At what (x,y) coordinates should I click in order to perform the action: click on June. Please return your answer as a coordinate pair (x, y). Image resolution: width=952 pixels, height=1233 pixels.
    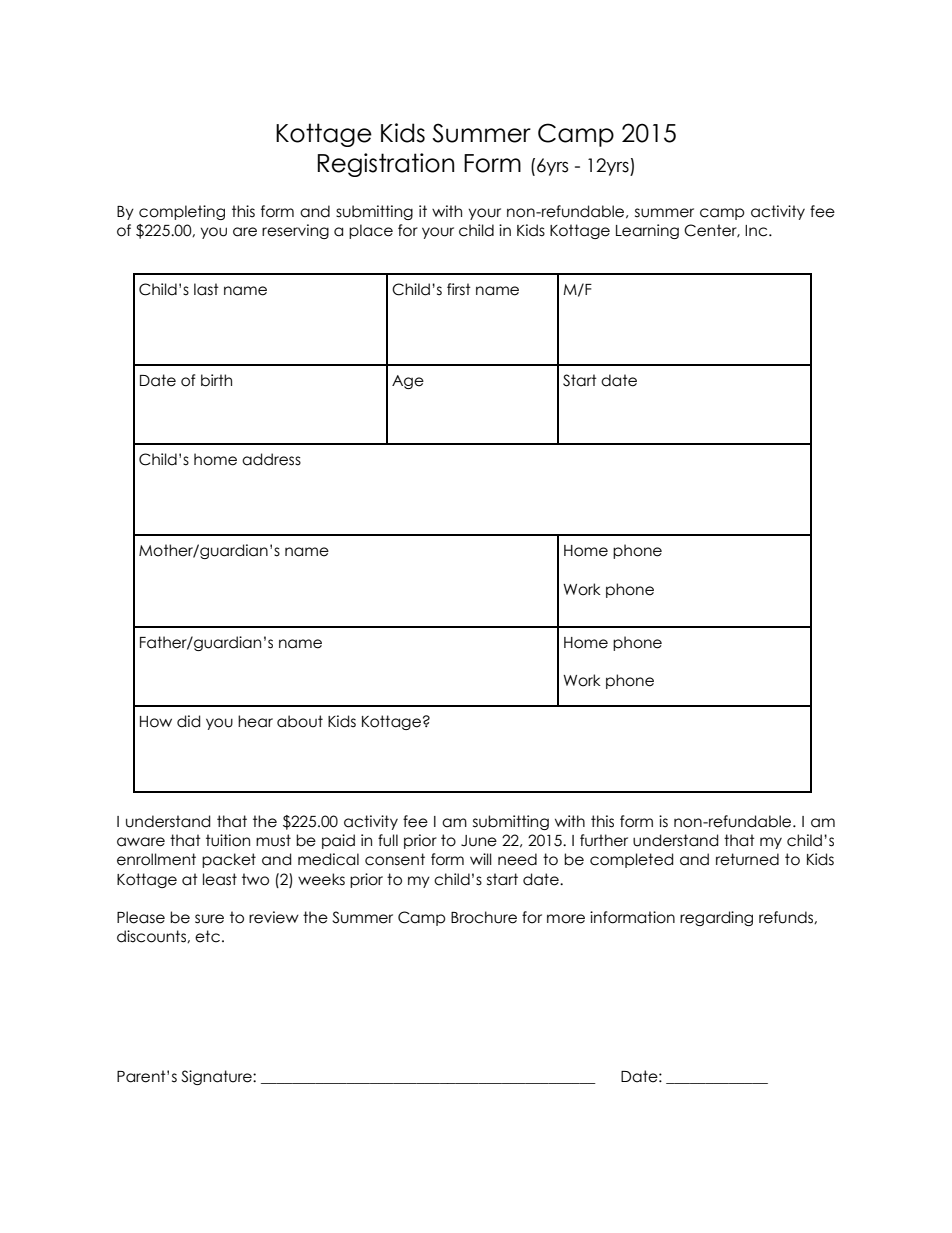
    Looking at the image, I should click on (479, 841).
